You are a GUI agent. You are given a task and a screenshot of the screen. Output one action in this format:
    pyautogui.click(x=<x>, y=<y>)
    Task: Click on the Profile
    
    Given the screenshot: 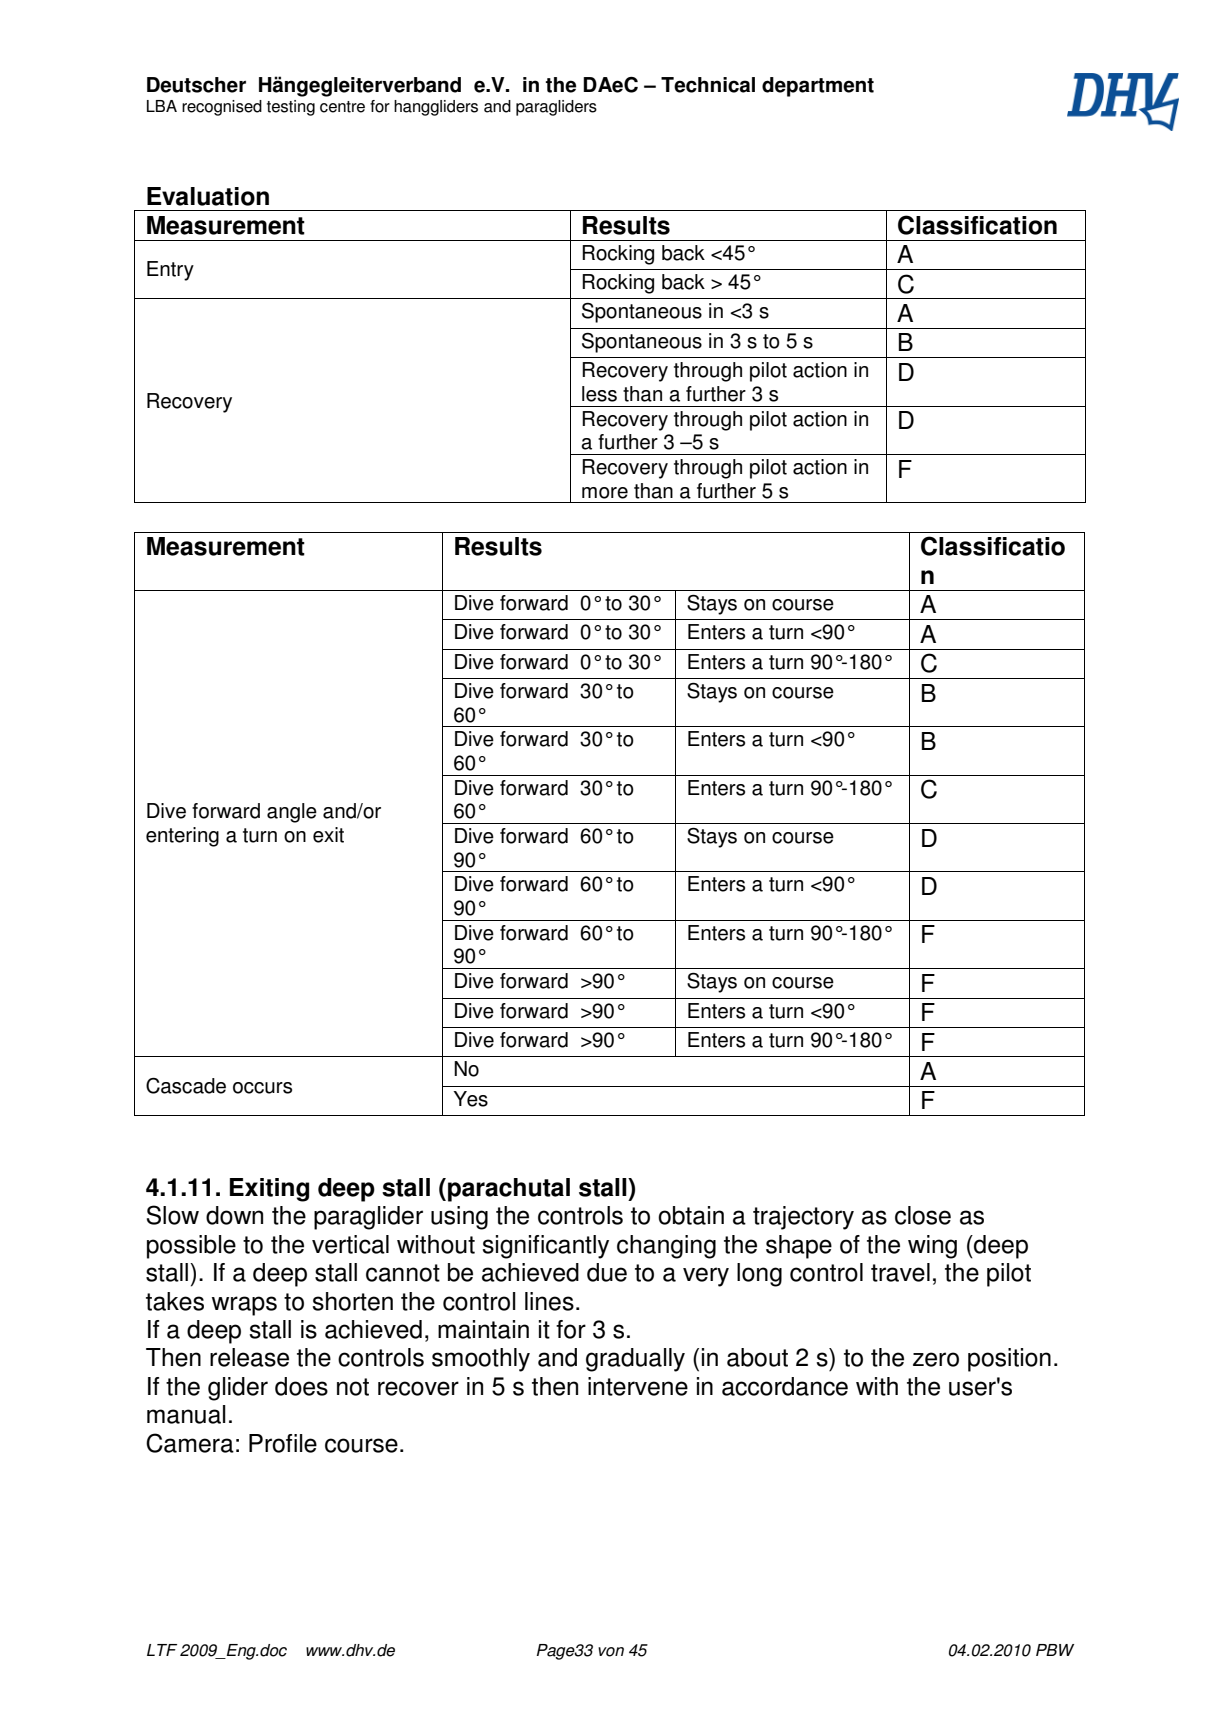 What is the action you would take?
    pyautogui.click(x=283, y=1443)
